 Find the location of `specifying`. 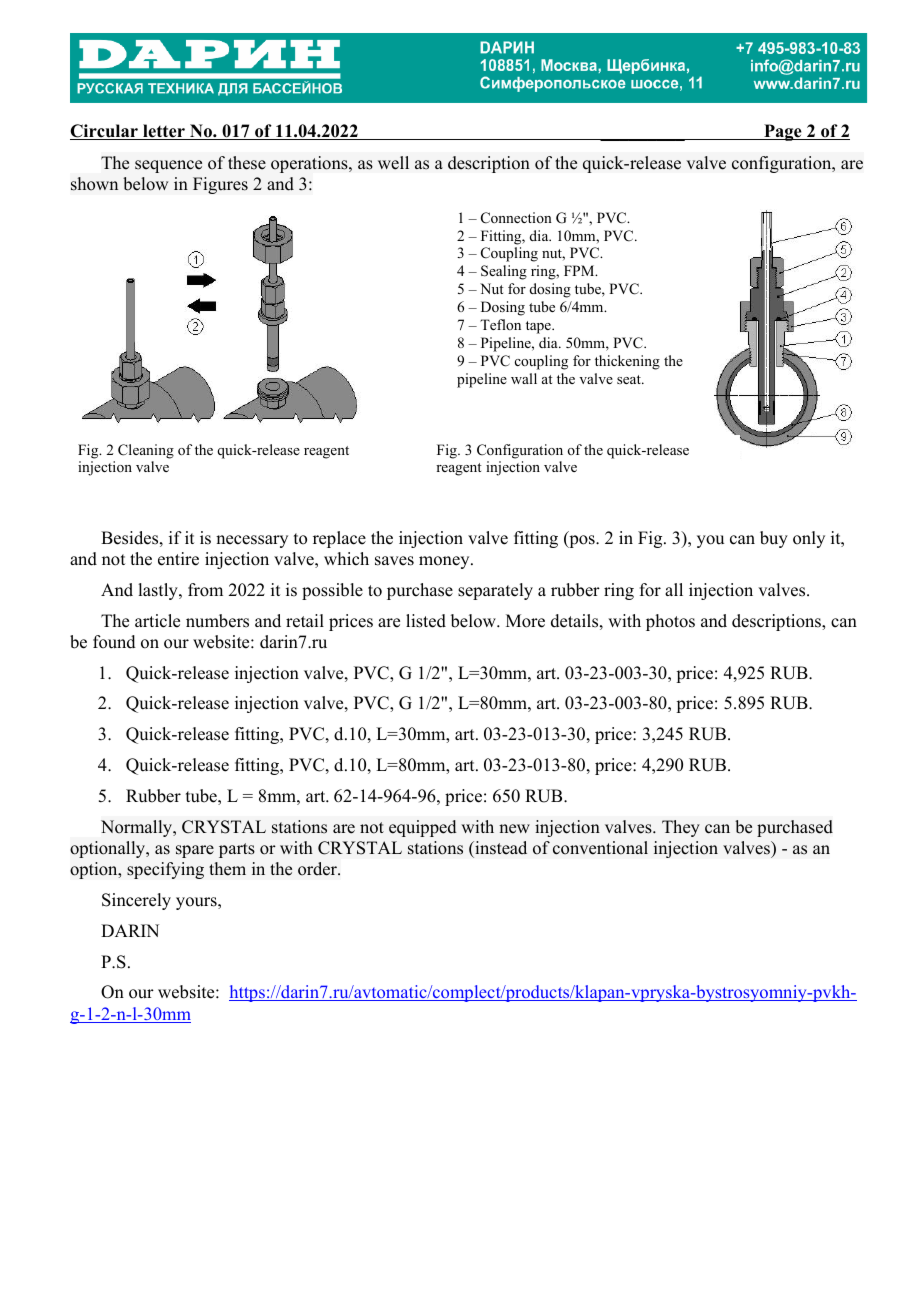

specifying is located at coordinates (165, 870).
